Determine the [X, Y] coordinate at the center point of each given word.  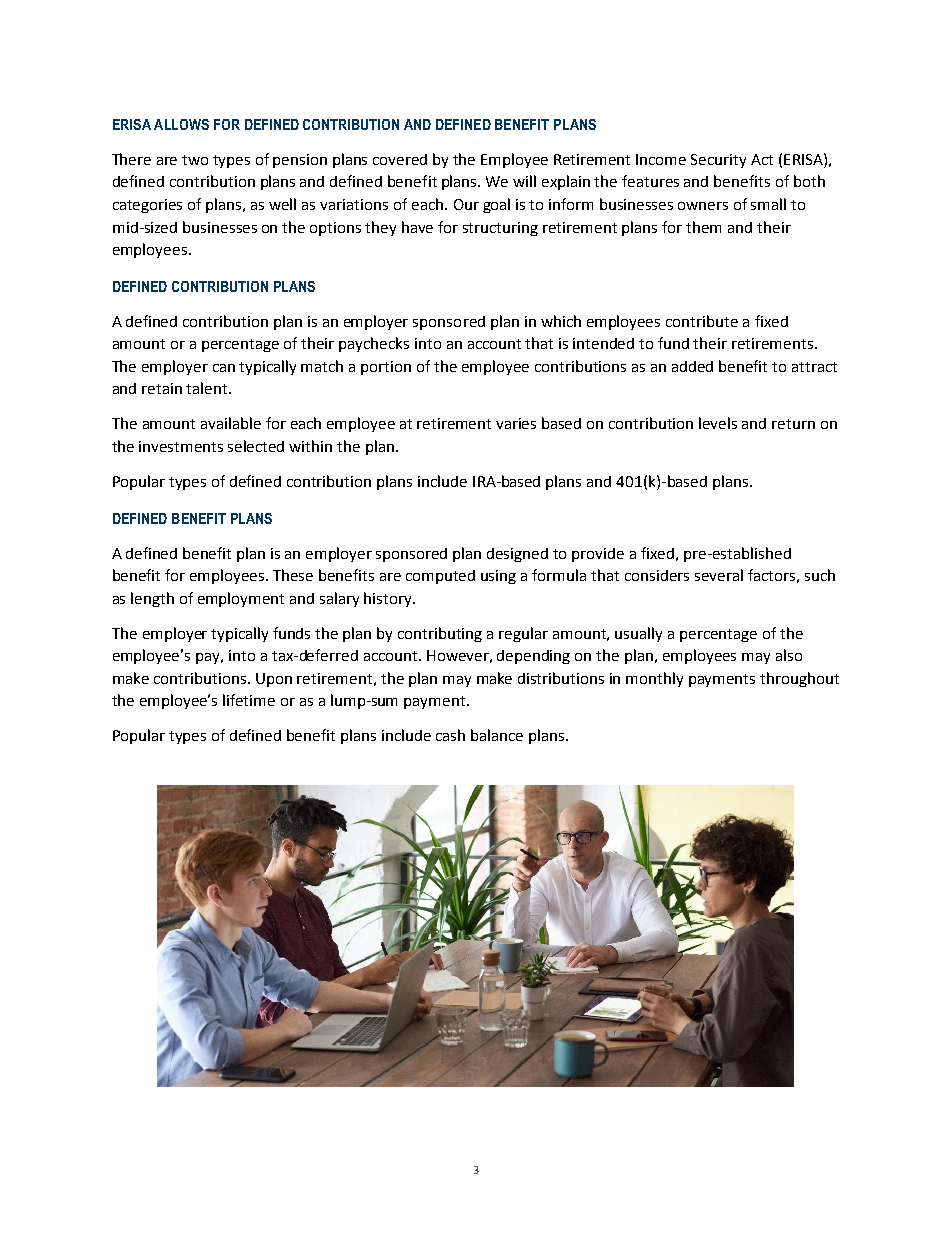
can [224, 368]
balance [497, 735]
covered [400, 159]
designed [517, 555]
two [195, 160]
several [719, 575]
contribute [702, 321]
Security [718, 161]
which [561, 321]
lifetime [249, 700]
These [293, 575]
